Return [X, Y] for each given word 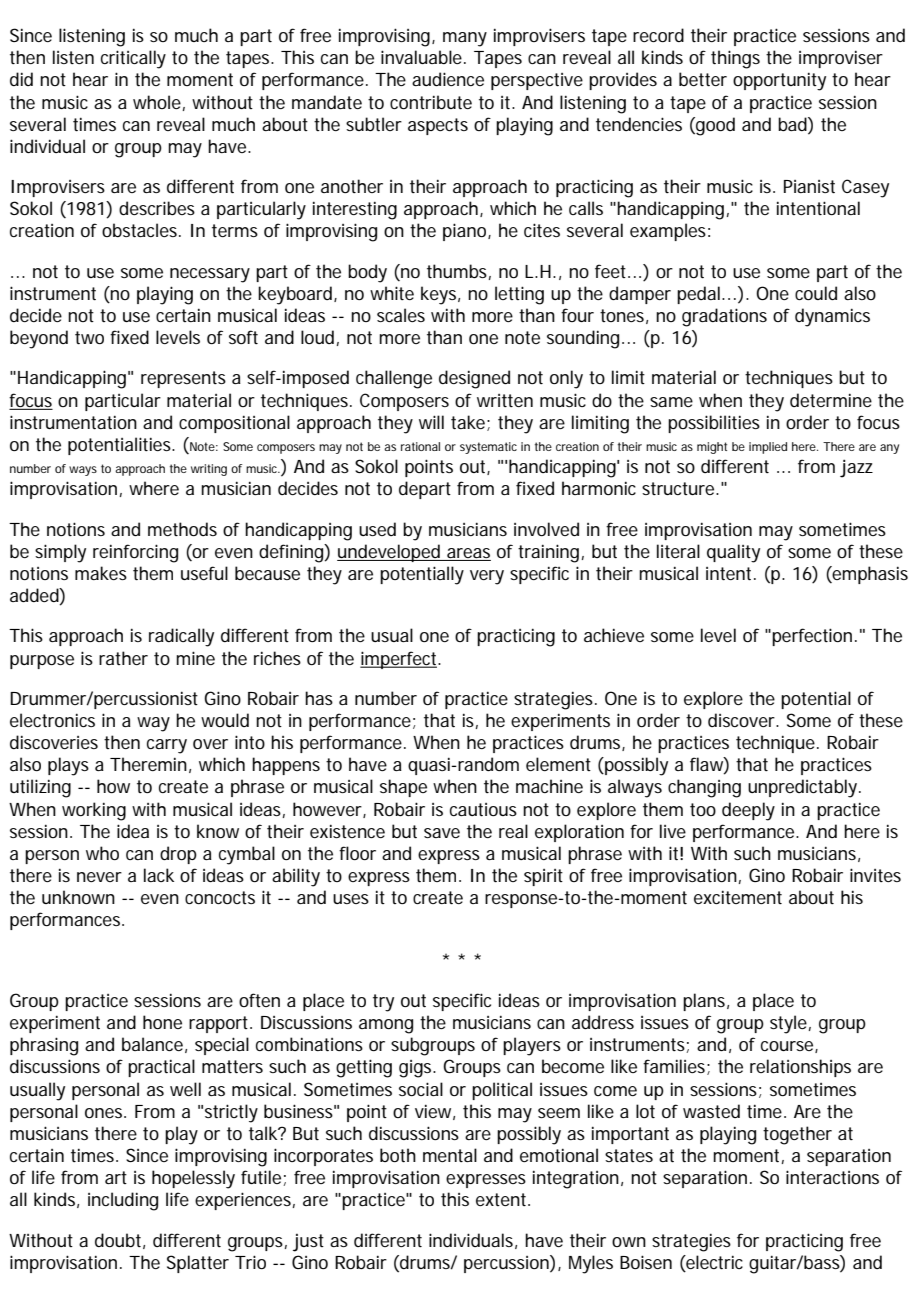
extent [503, 1199]
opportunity [779, 81]
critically [133, 59]
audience [448, 79]
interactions [832, 1177]
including [123, 1201]
